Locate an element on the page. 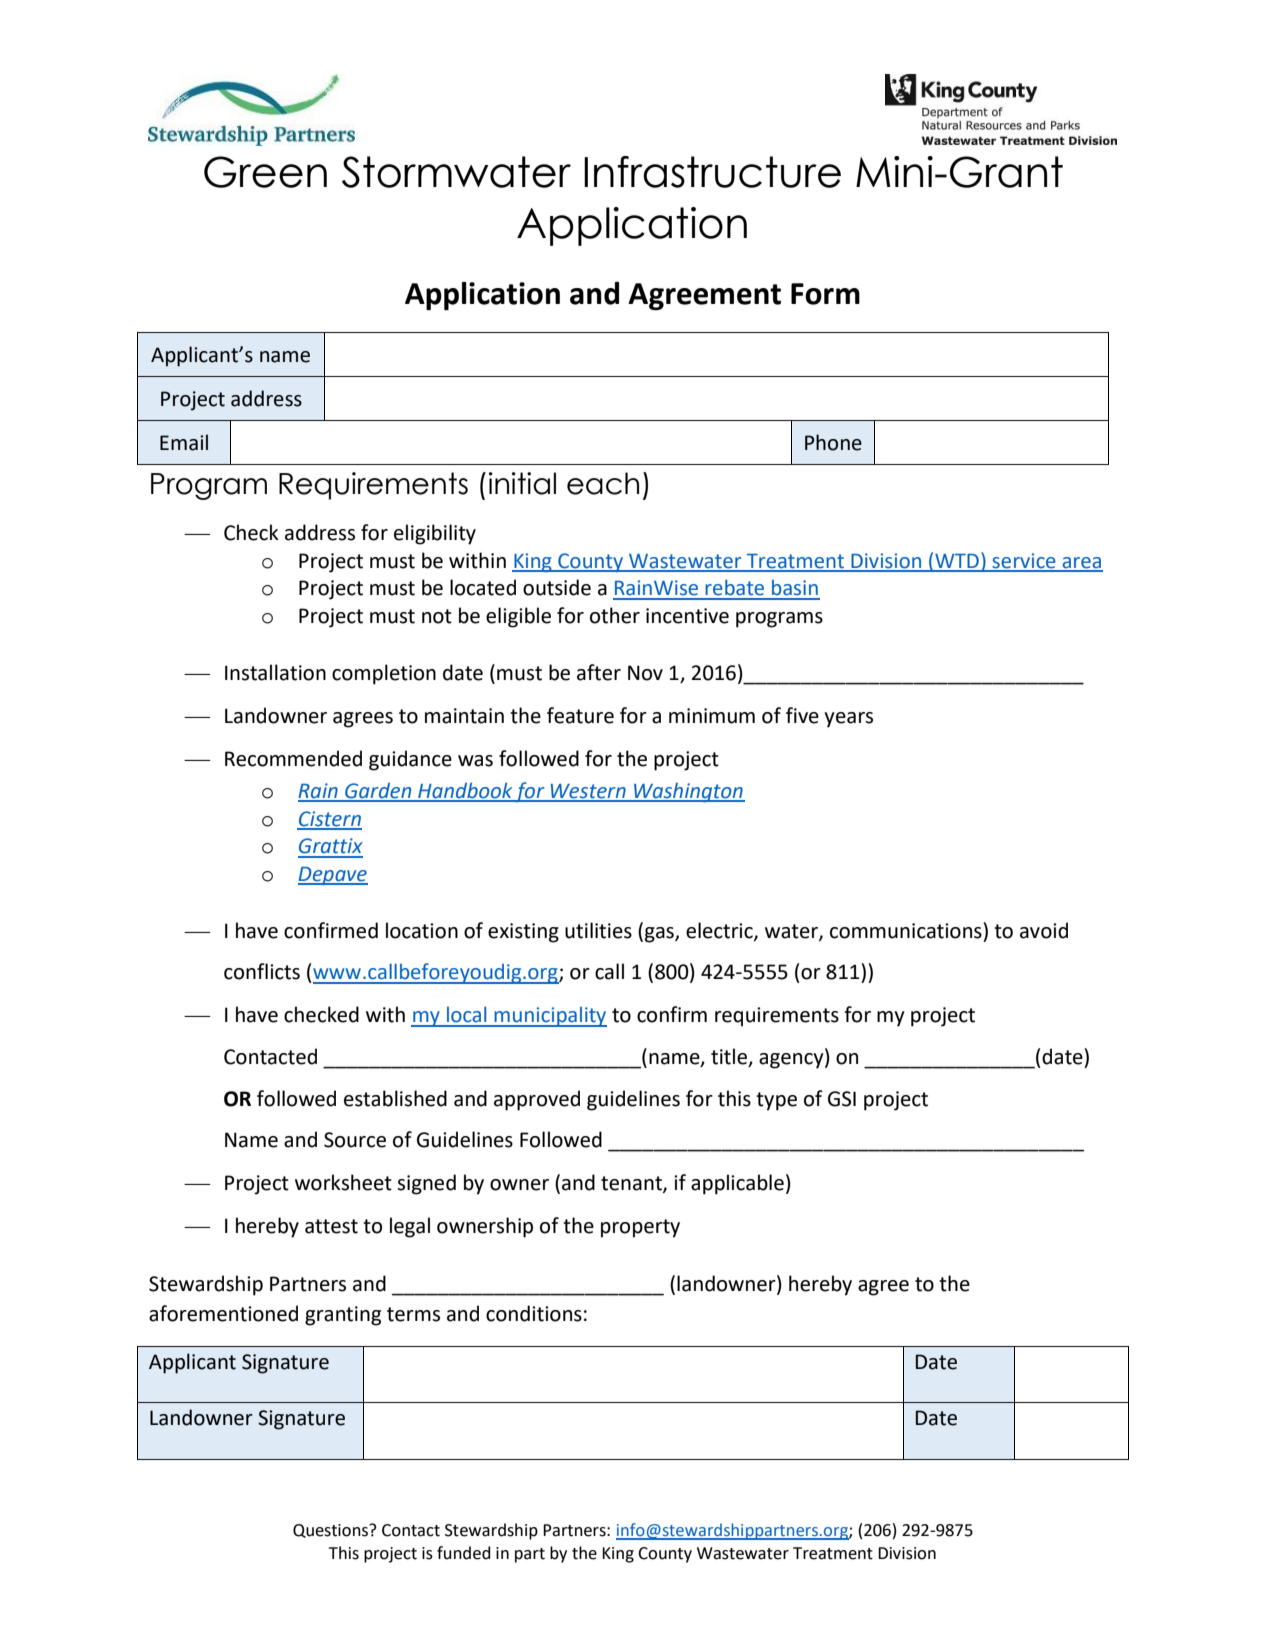 This document has height=1638, width=1266. Questions is located at coordinates (331, 1531).
